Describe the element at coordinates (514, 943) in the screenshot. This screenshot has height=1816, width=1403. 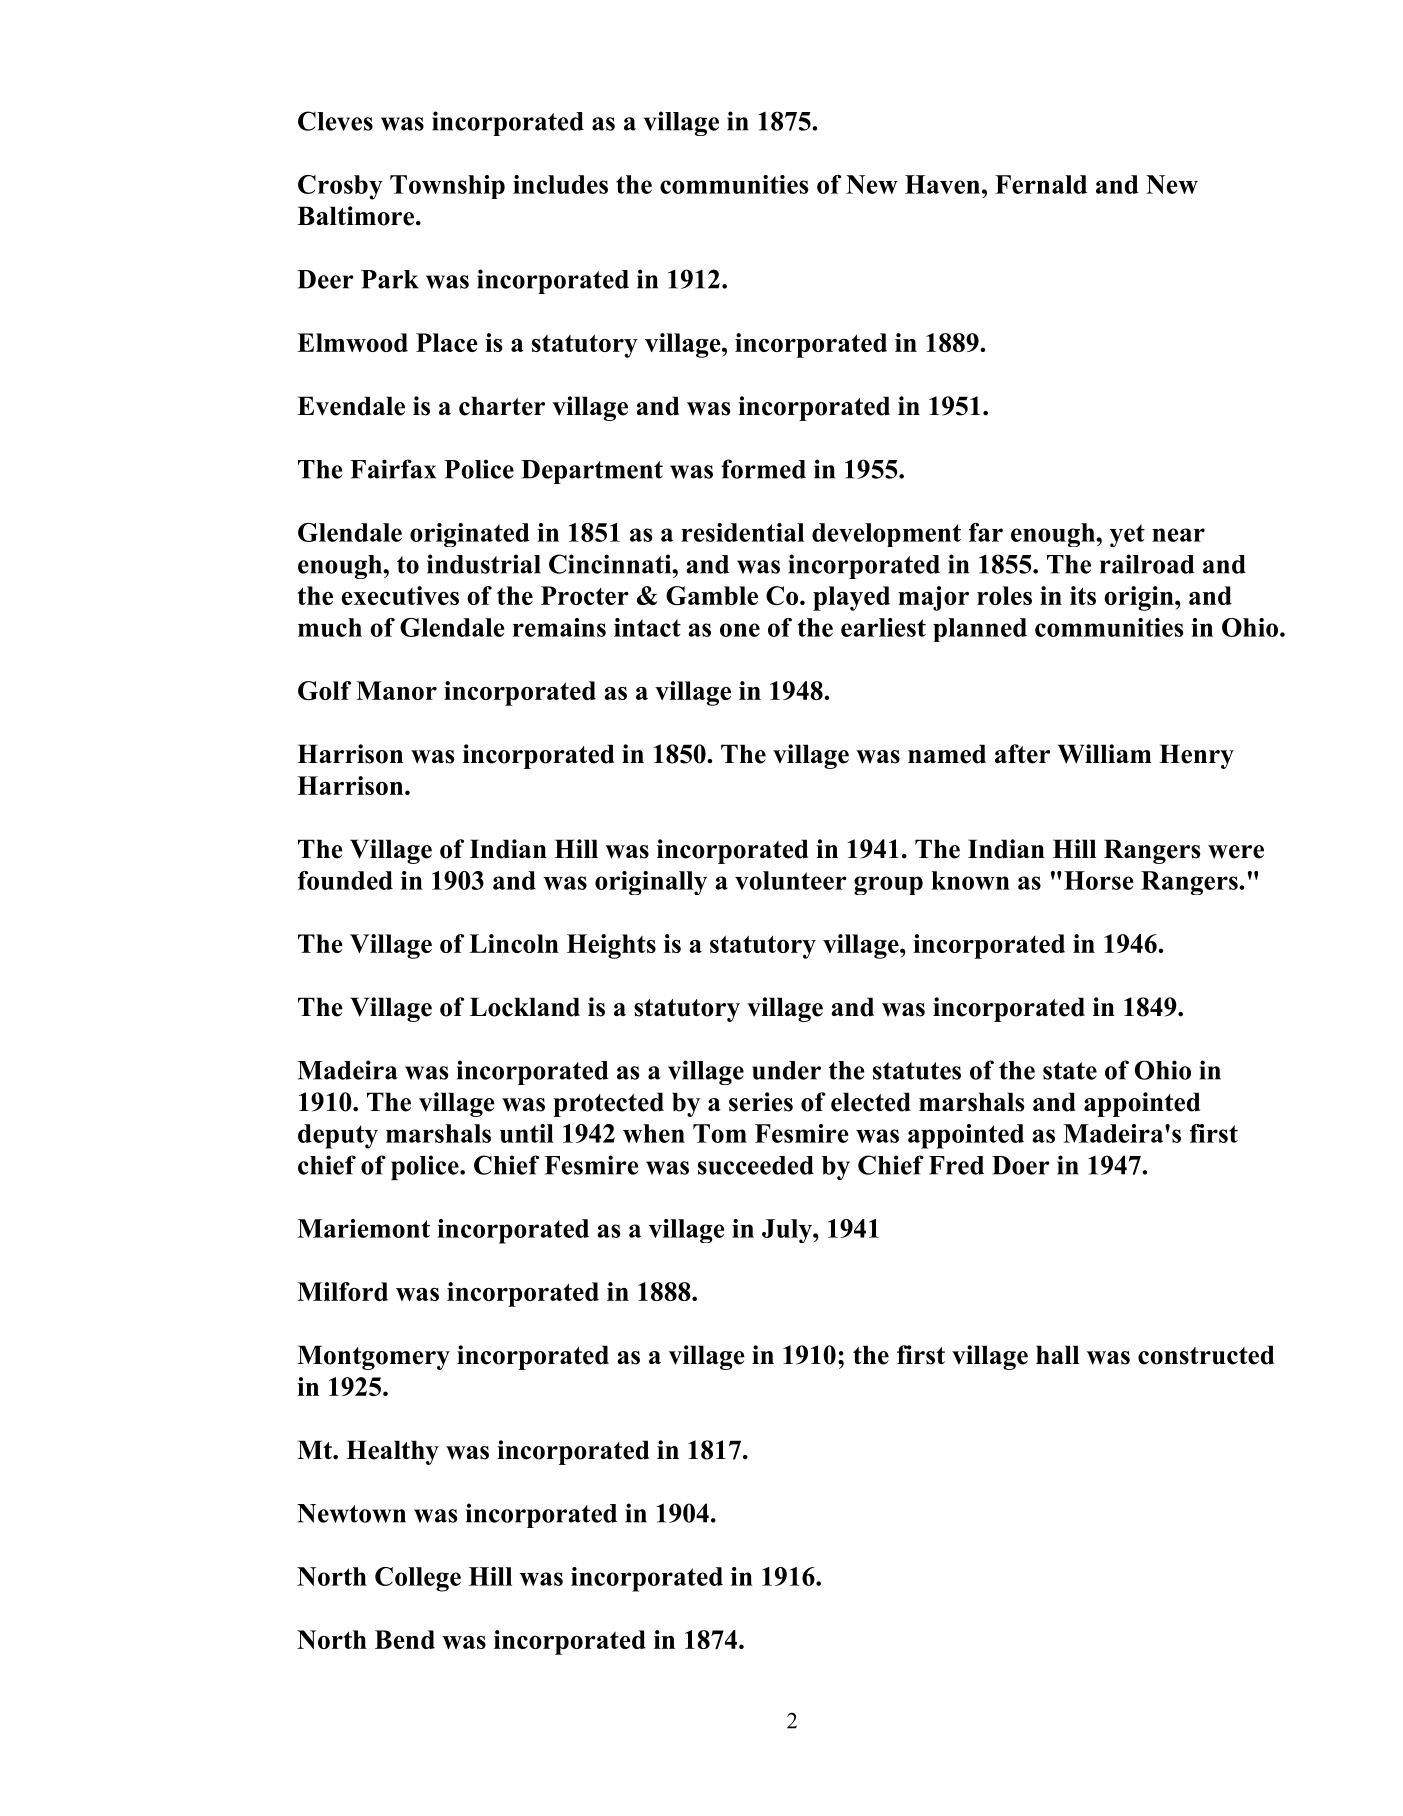
I see `Lincoln` at that location.
